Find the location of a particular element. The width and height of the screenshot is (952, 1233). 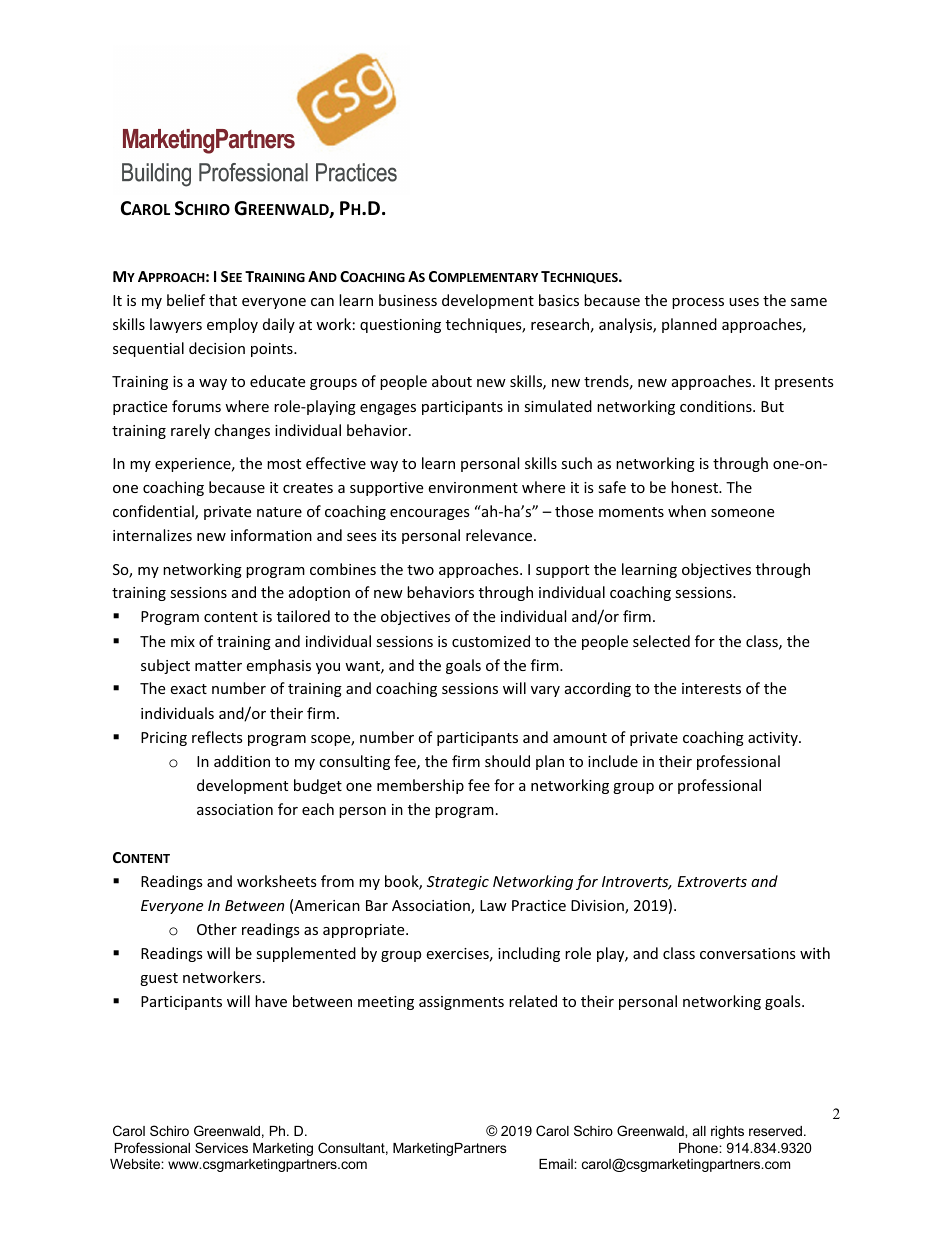

questioning is located at coordinates (400, 326).
